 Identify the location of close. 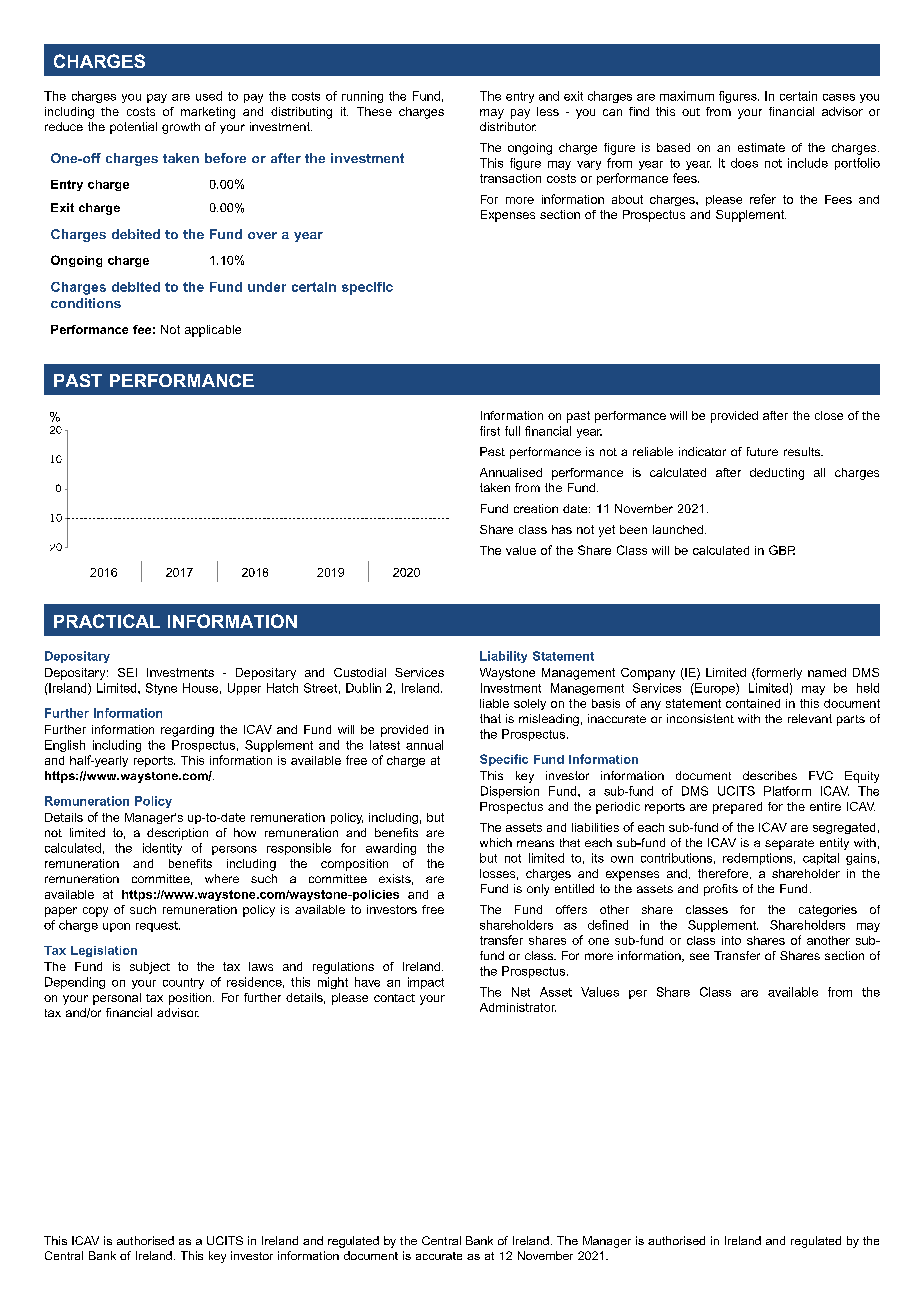
(829, 415).
